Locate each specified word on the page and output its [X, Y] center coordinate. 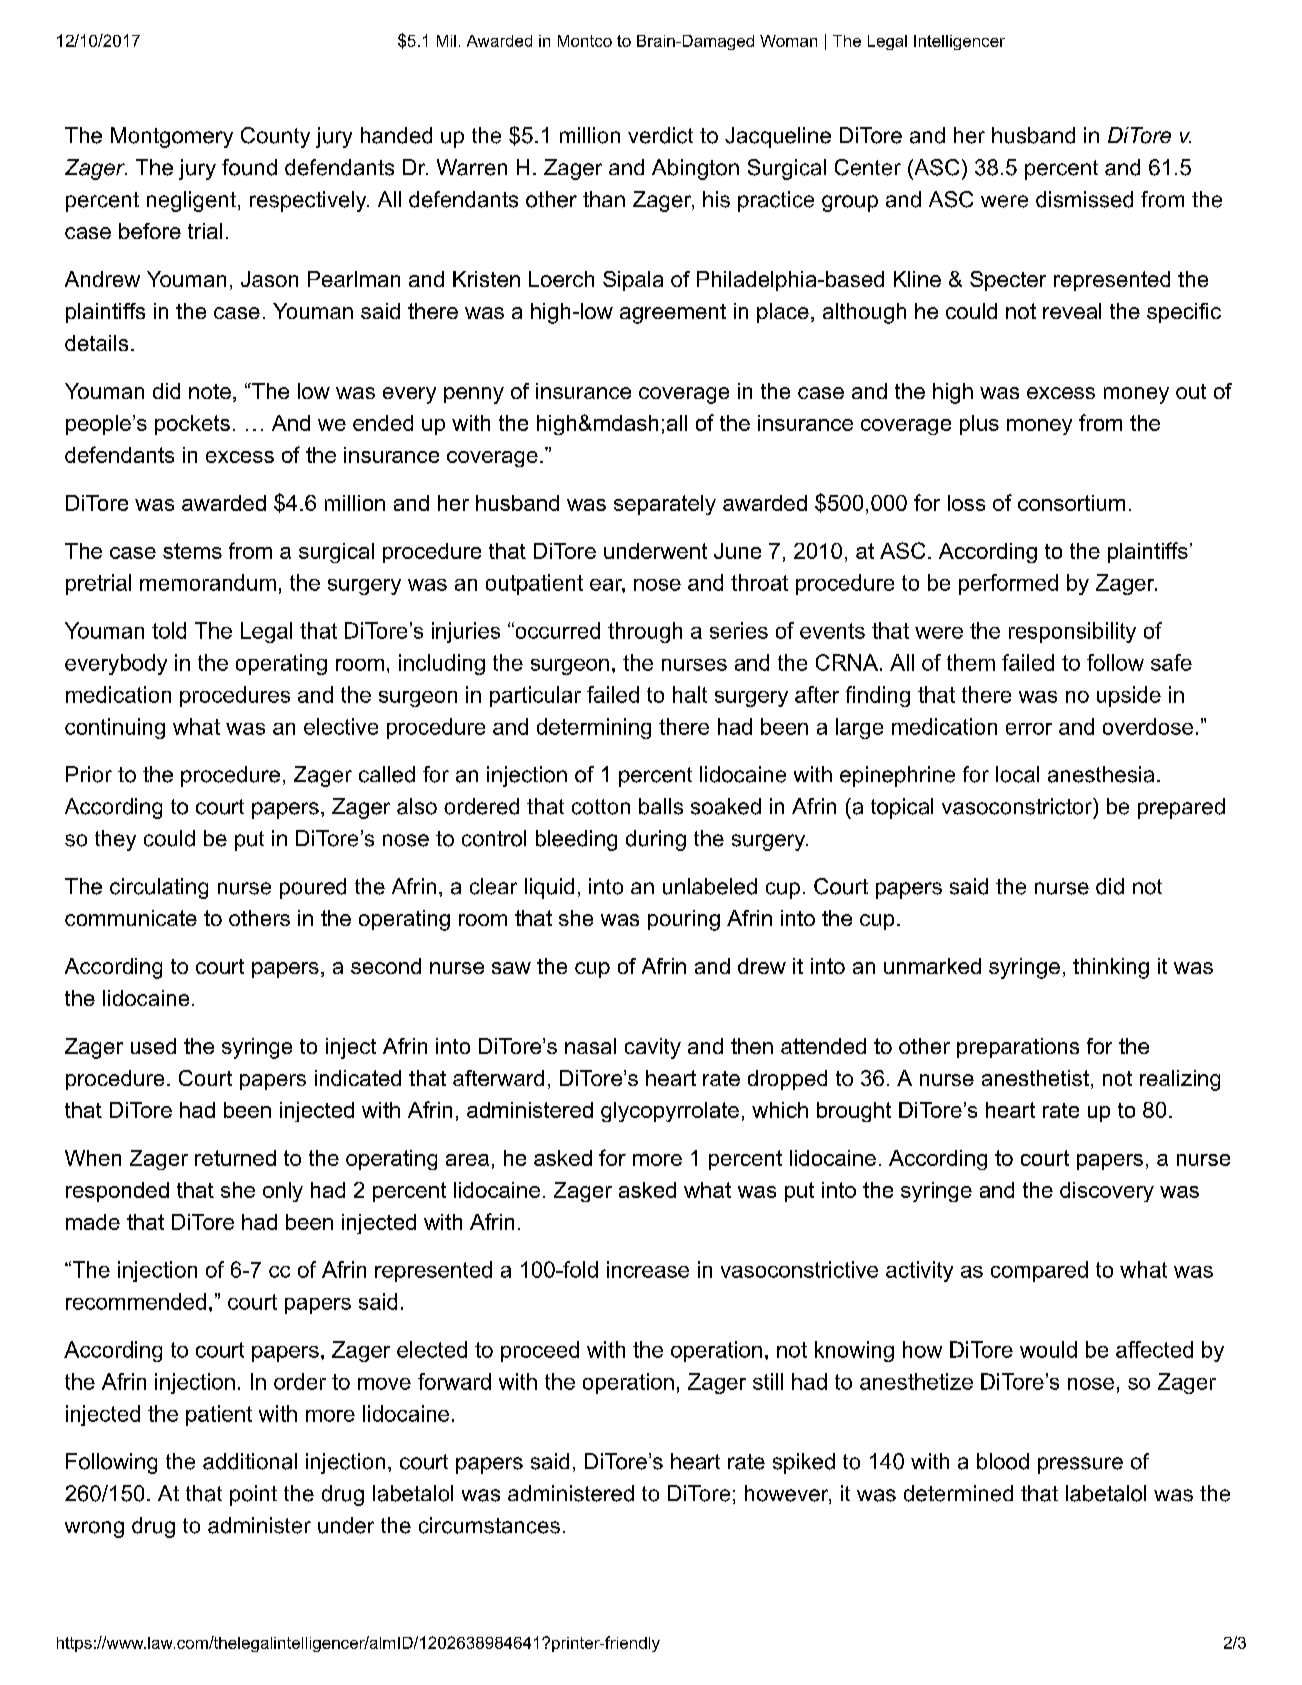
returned [235, 1158]
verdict [660, 135]
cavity [653, 1048]
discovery [1107, 1192]
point [253, 1495]
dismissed [1084, 199]
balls [661, 806]
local [1017, 774]
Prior [89, 774]
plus [979, 425]
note [210, 391]
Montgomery [172, 137]
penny [474, 395]
